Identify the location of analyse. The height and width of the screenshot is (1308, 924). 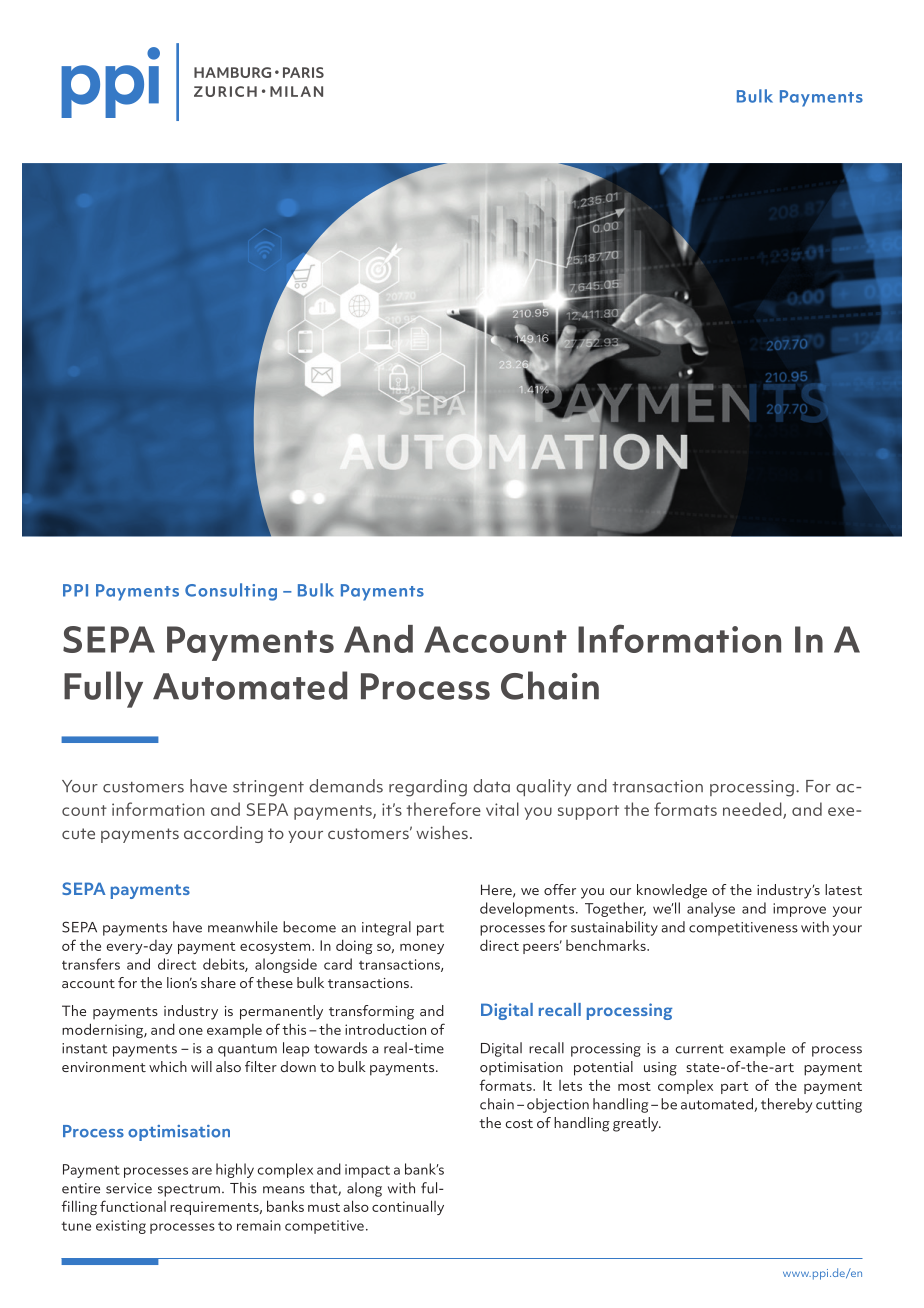
(711, 909).
